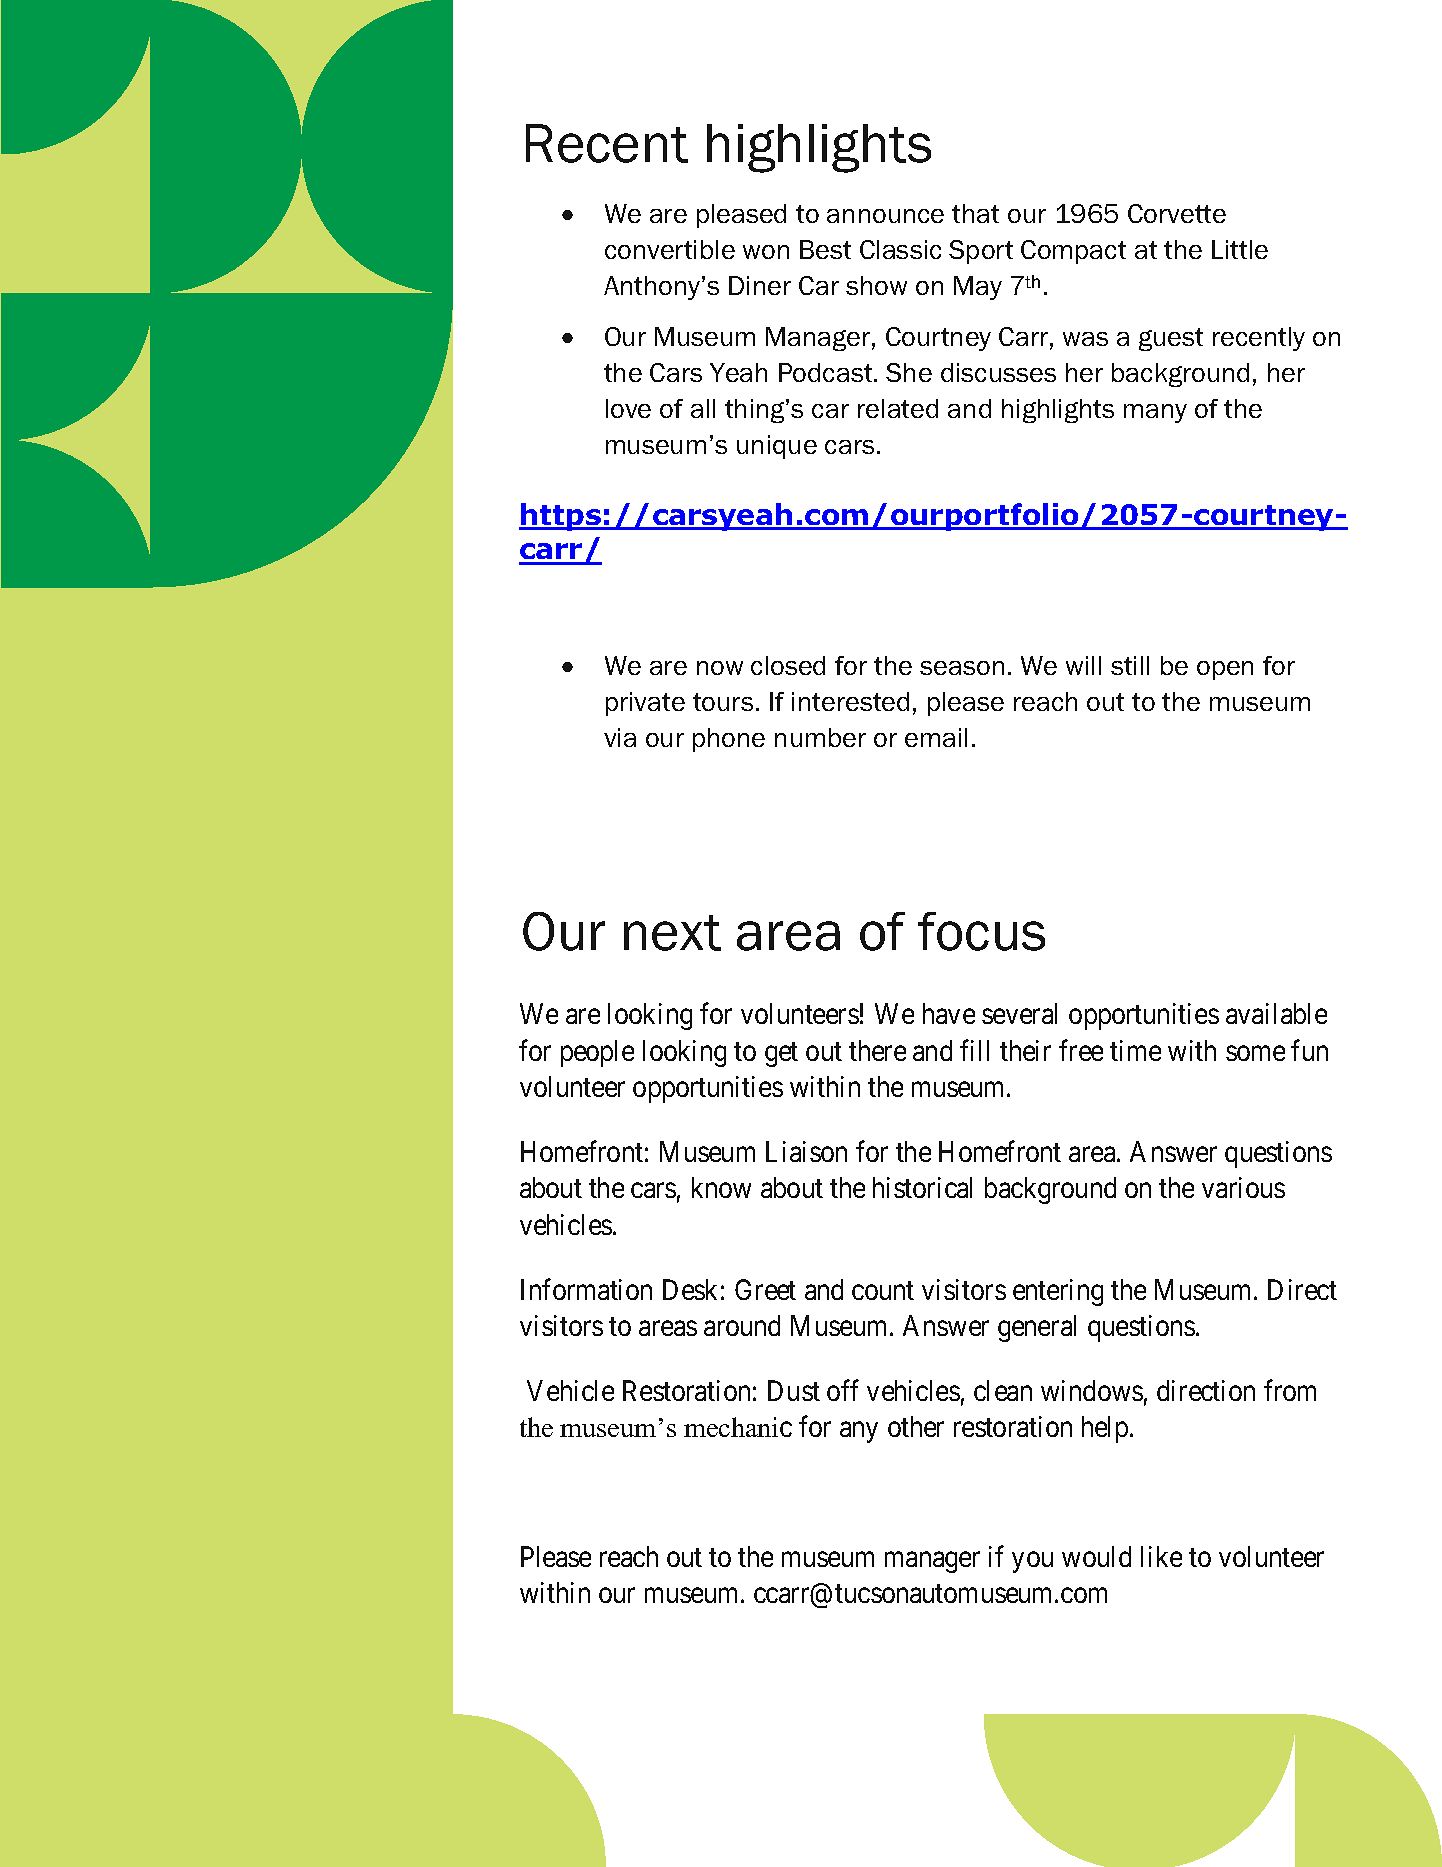 The image size is (1442, 1867). Describe the element at coordinates (645, 704) in the image. I see `private` at that location.
